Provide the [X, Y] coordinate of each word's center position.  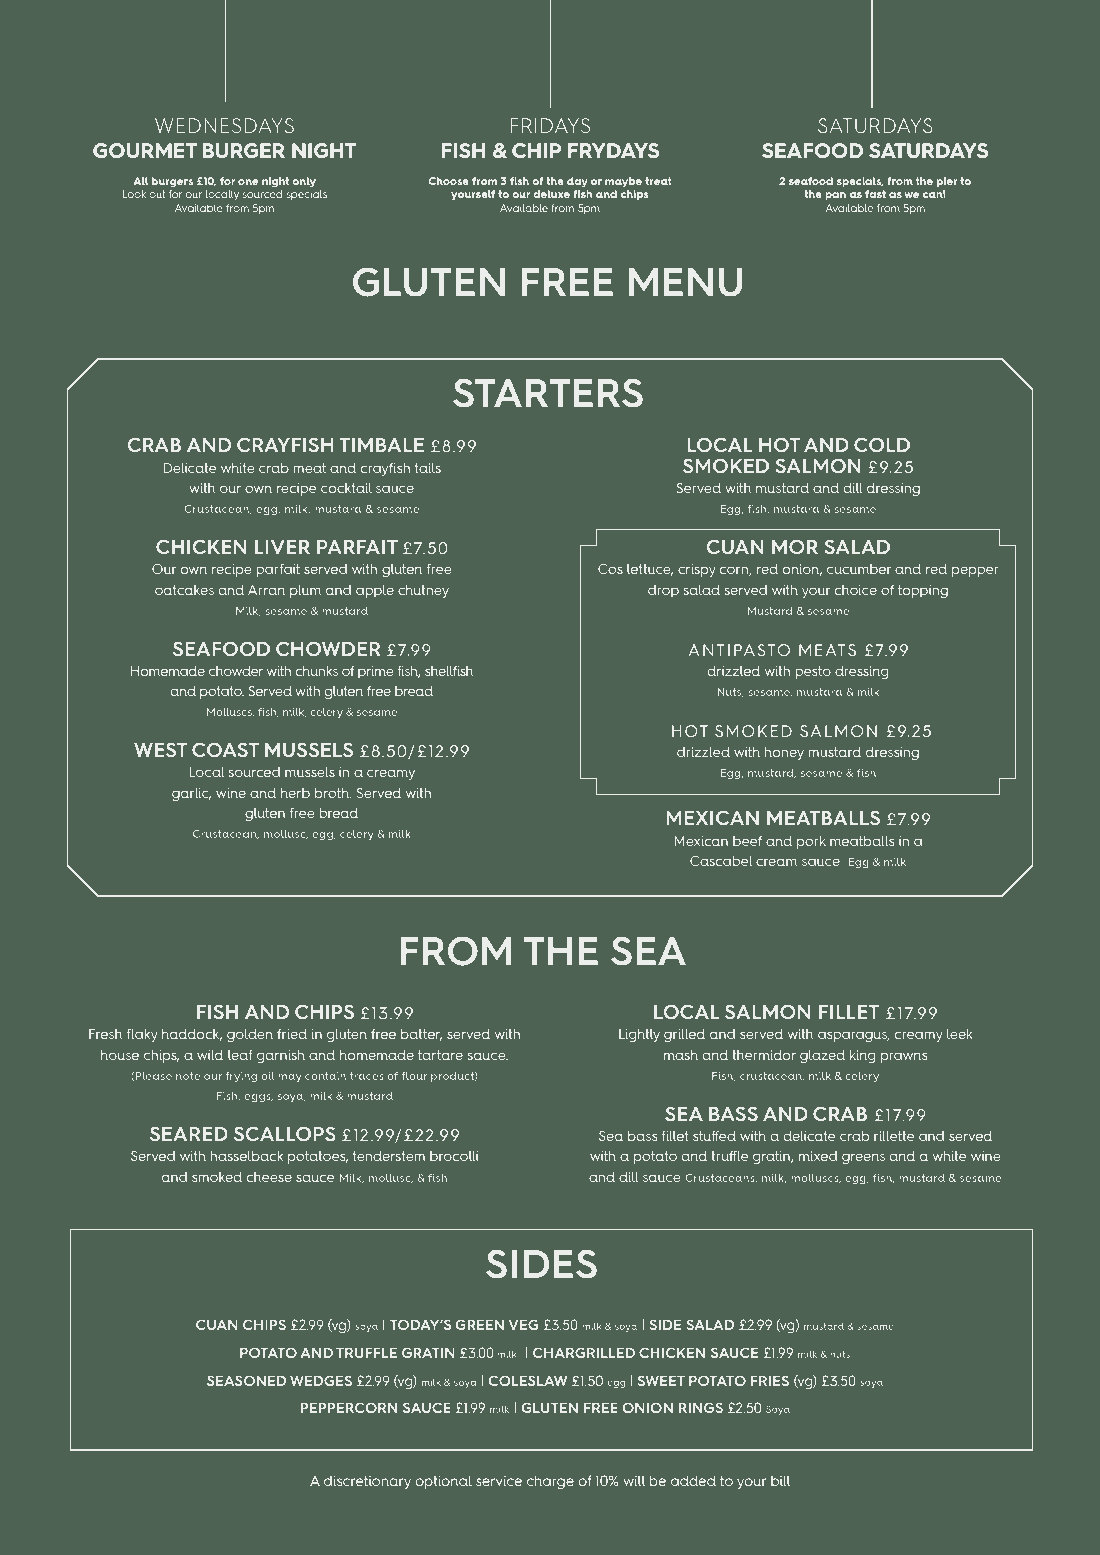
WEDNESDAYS [224, 125]
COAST [225, 749]
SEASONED [246, 1380]
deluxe [551, 194]
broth [333, 793]
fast [875, 194]
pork [811, 842]
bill [780, 1481]
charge [550, 1482]
